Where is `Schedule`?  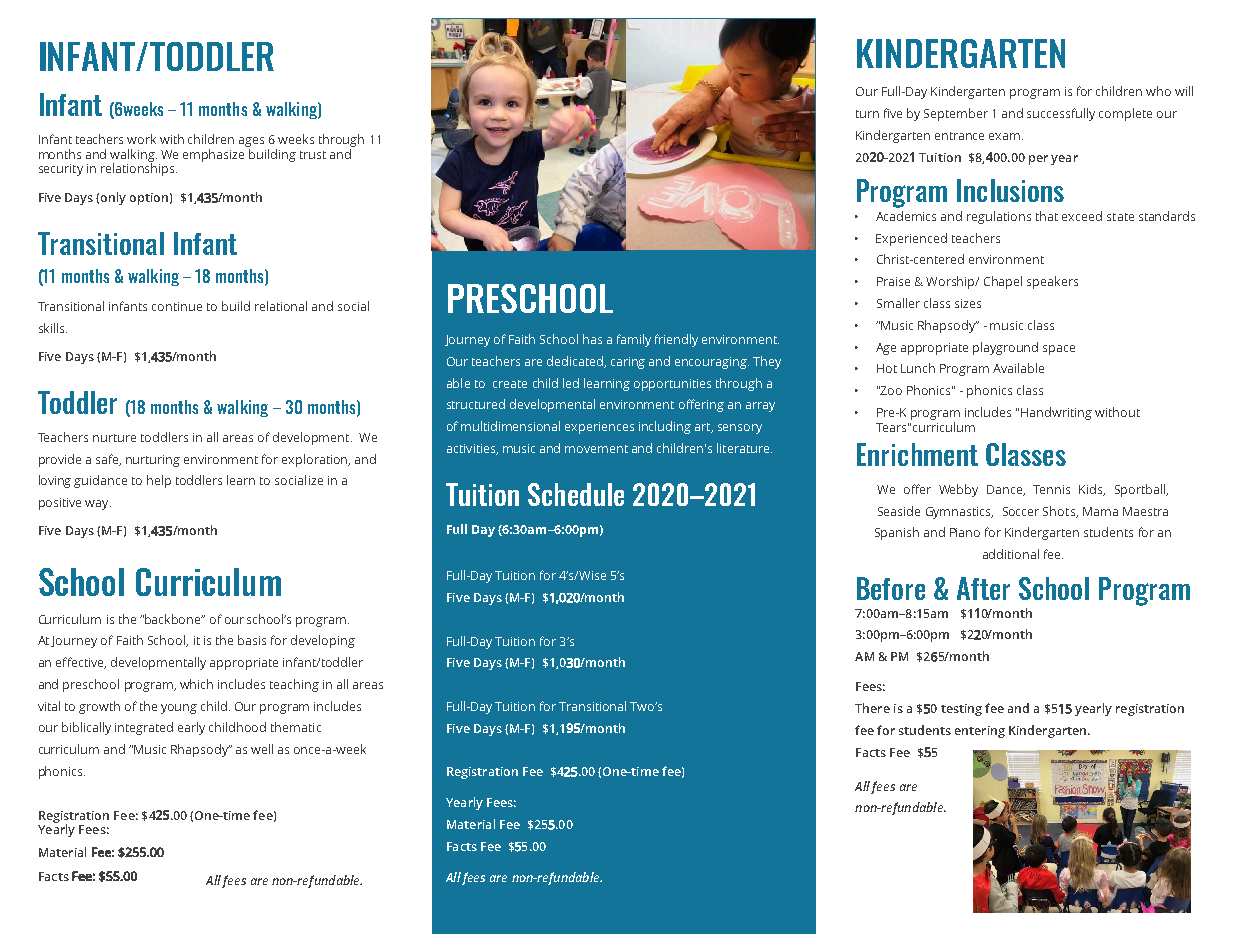 Schedule is located at coordinates (576, 494).
